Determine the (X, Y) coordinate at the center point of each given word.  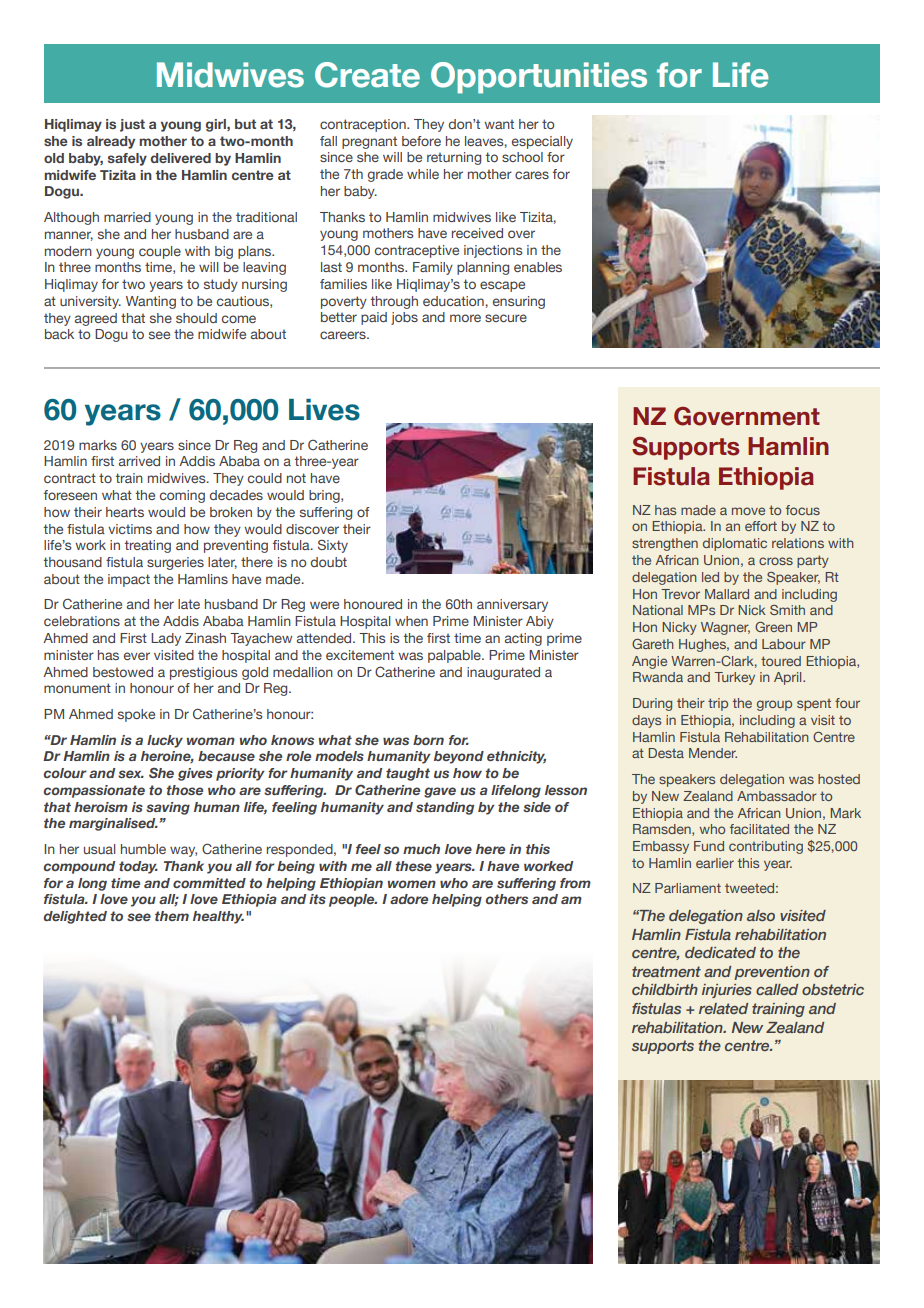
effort (761, 526)
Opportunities (539, 78)
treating (148, 546)
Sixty (333, 546)
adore (409, 899)
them (172, 916)
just (132, 125)
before (421, 141)
